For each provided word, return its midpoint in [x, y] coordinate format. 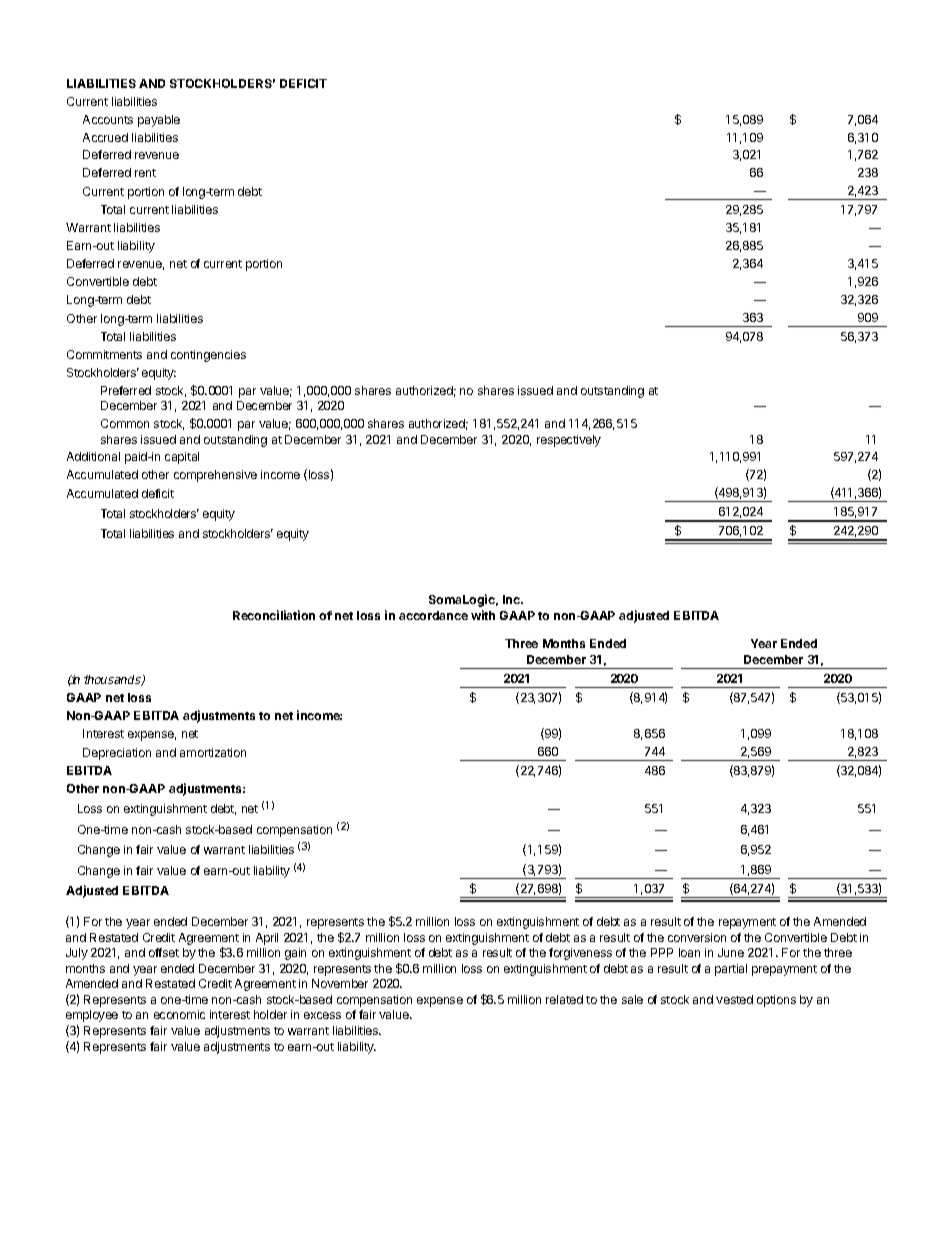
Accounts [108, 119]
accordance [433, 615]
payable [159, 121]
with [483, 615]
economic [179, 1014]
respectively [569, 441]
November [340, 983]
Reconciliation [274, 615]
